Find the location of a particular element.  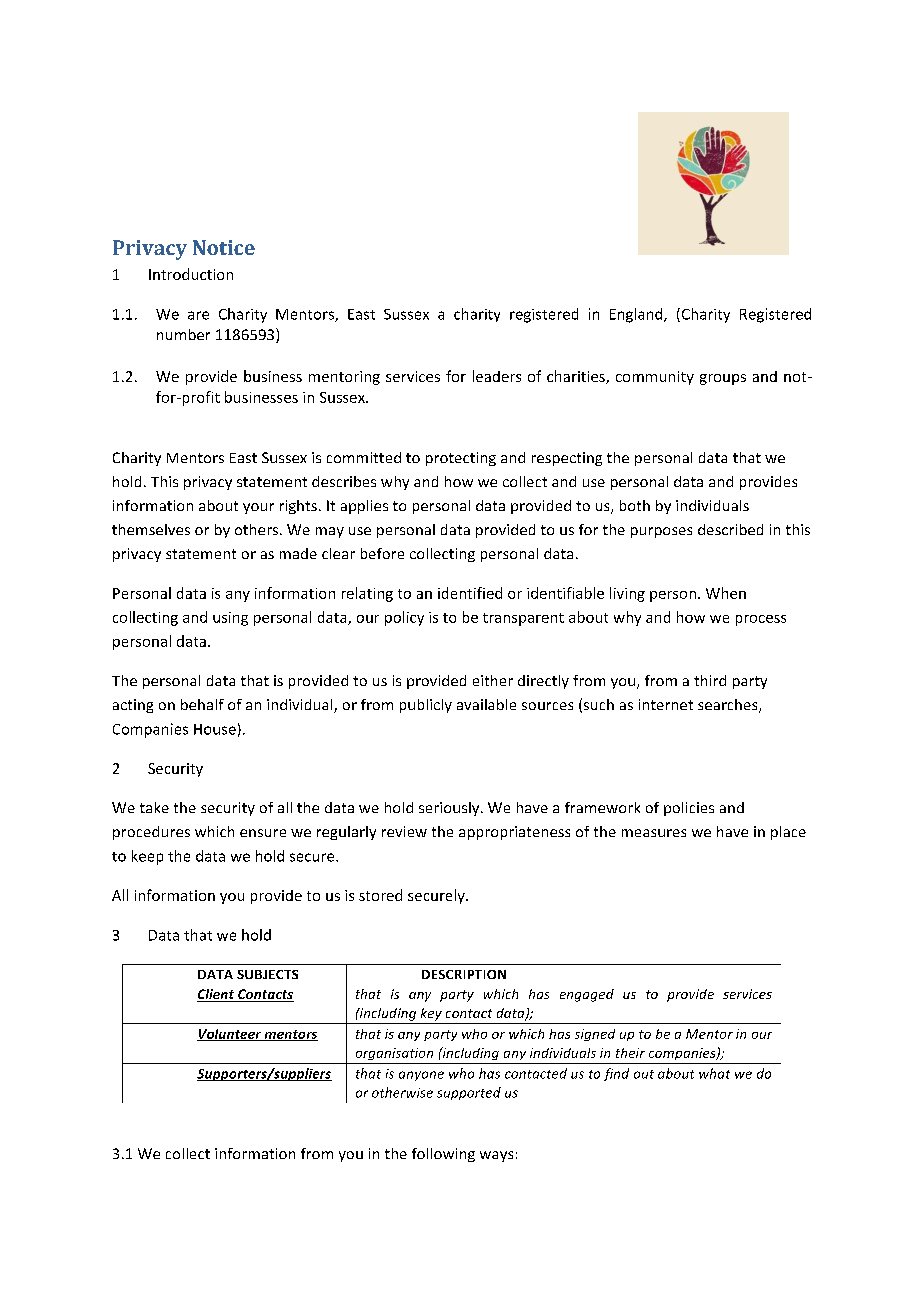

Volunteer is located at coordinates (230, 1035).
